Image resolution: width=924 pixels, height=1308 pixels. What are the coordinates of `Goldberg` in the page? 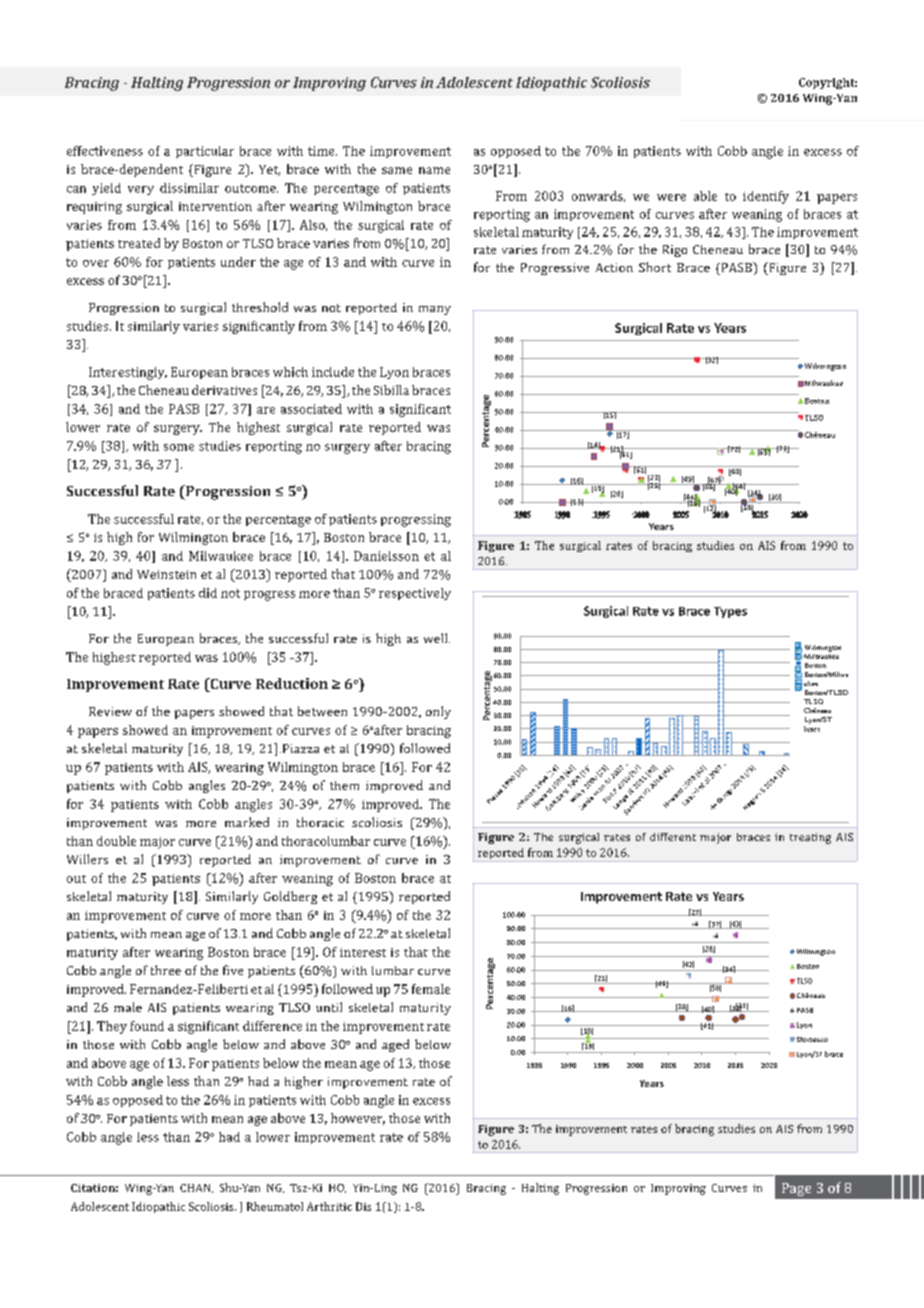 It's located at (290, 897).
